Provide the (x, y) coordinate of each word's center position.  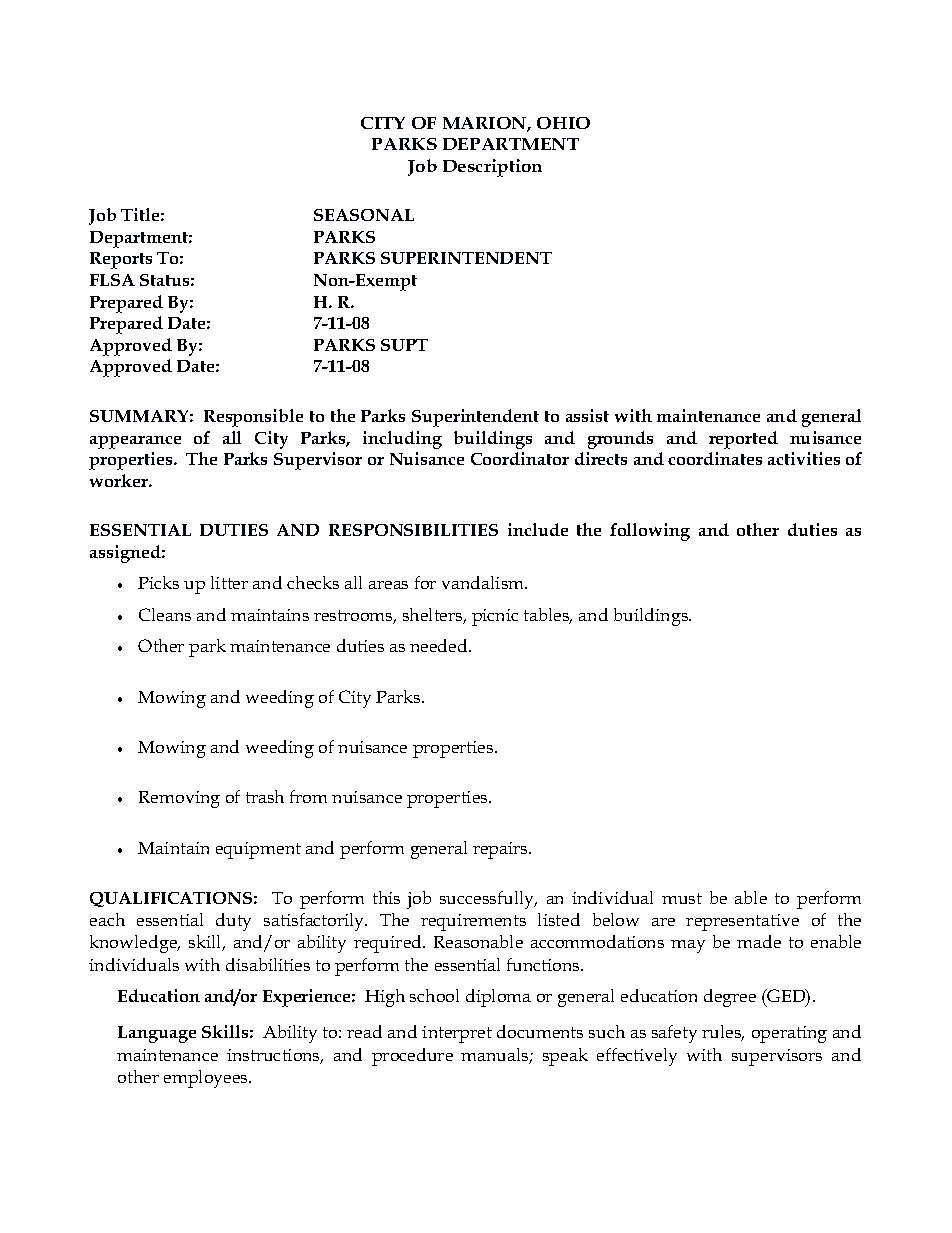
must (682, 898)
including (402, 440)
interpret (457, 1034)
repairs (501, 850)
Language (157, 1034)
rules (723, 1033)
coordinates (715, 458)
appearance (135, 442)
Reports (121, 260)
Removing (179, 799)
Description (492, 168)
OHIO (563, 123)
